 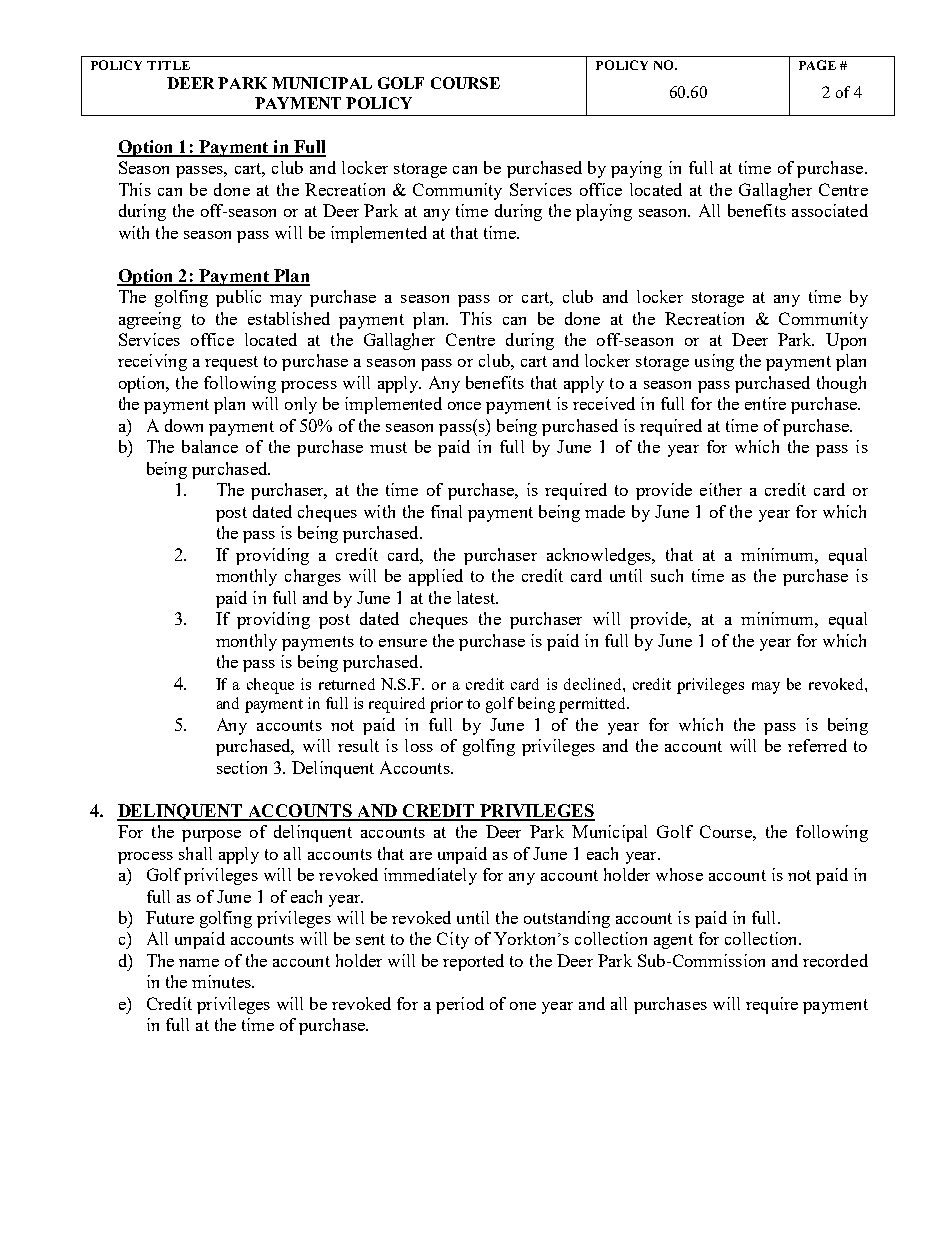 I want to click on once, so click(x=464, y=406).
